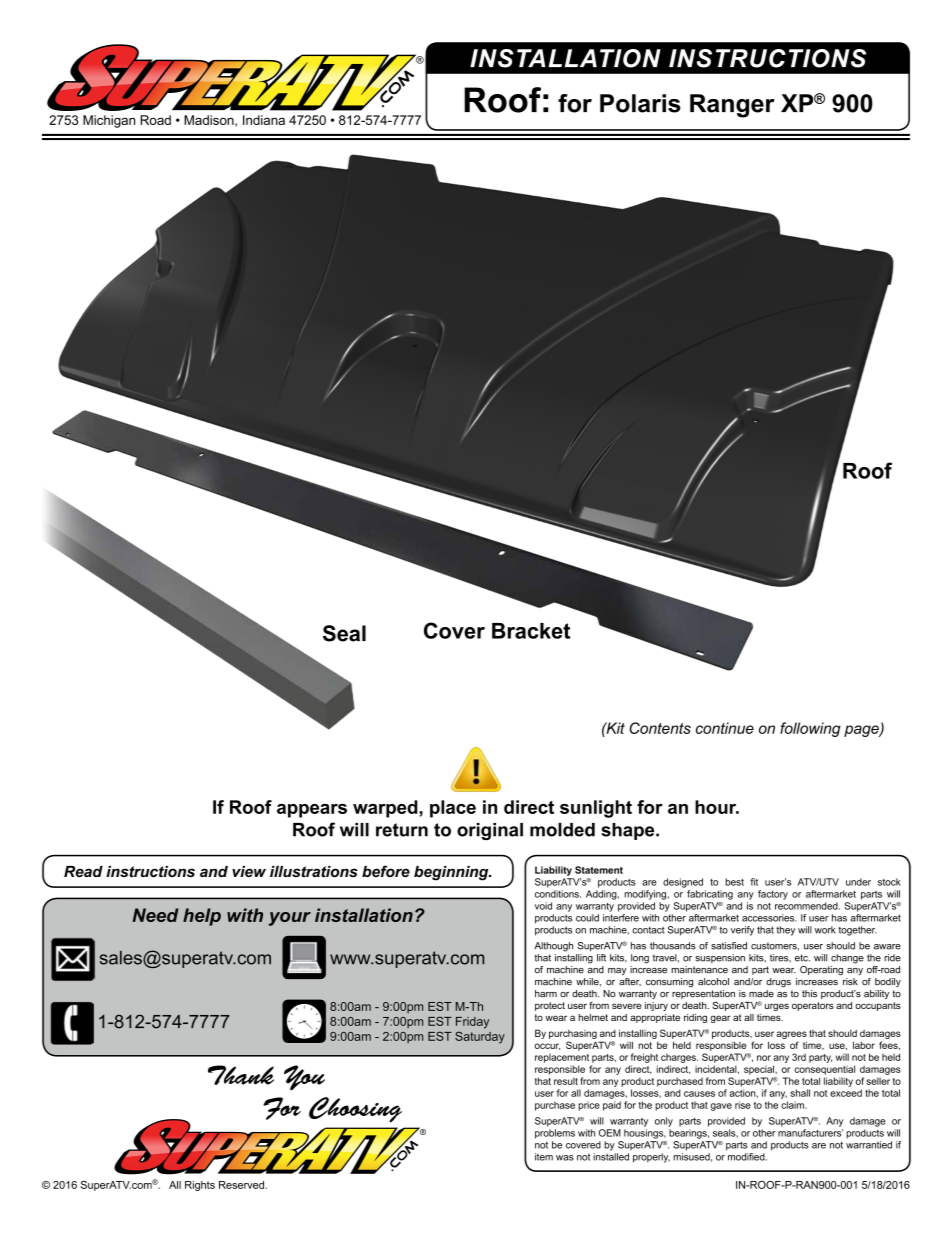 This image has width=952, height=1233. I want to click on appears, so click(312, 811).
